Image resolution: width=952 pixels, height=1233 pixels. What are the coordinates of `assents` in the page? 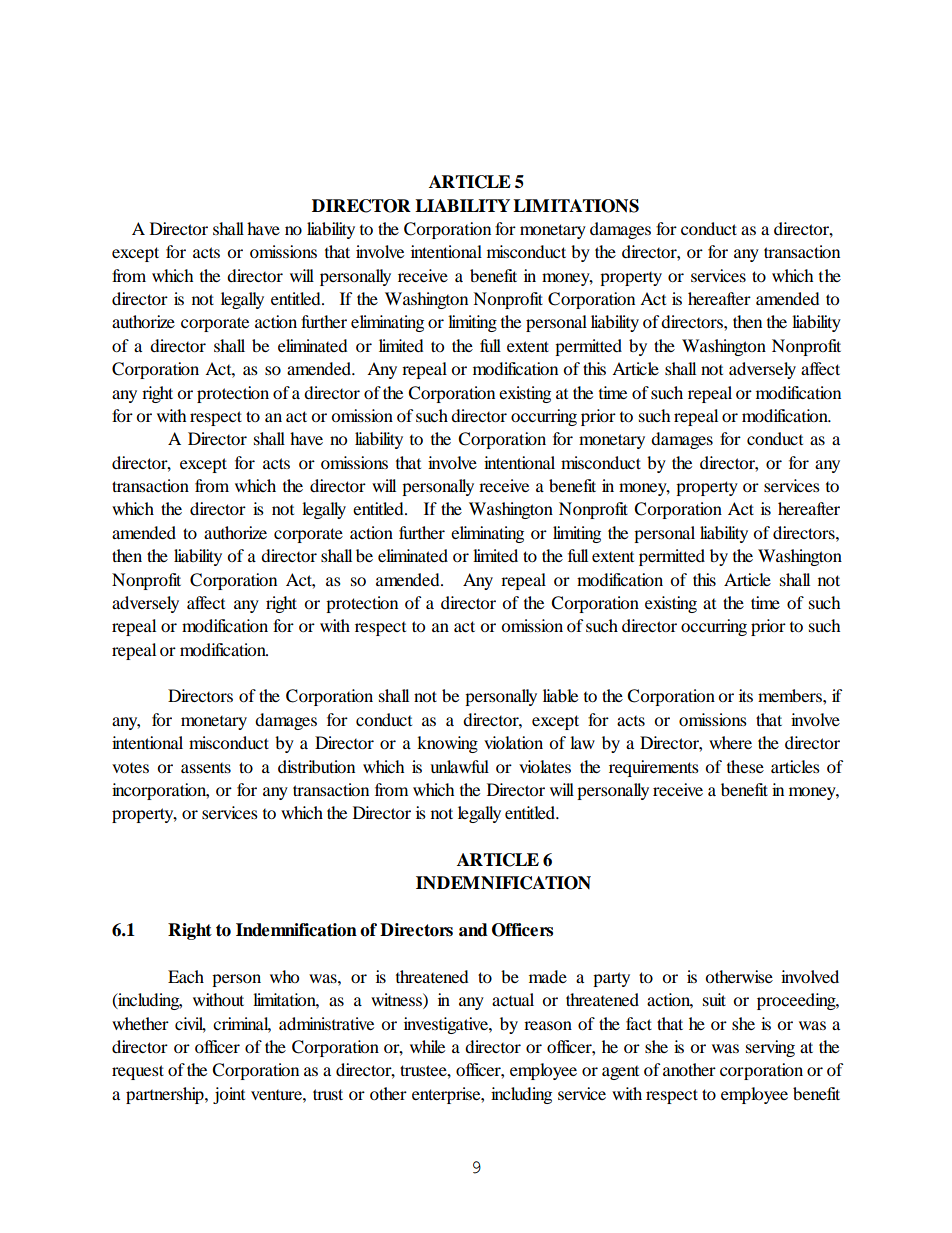 It's located at (206, 768).
